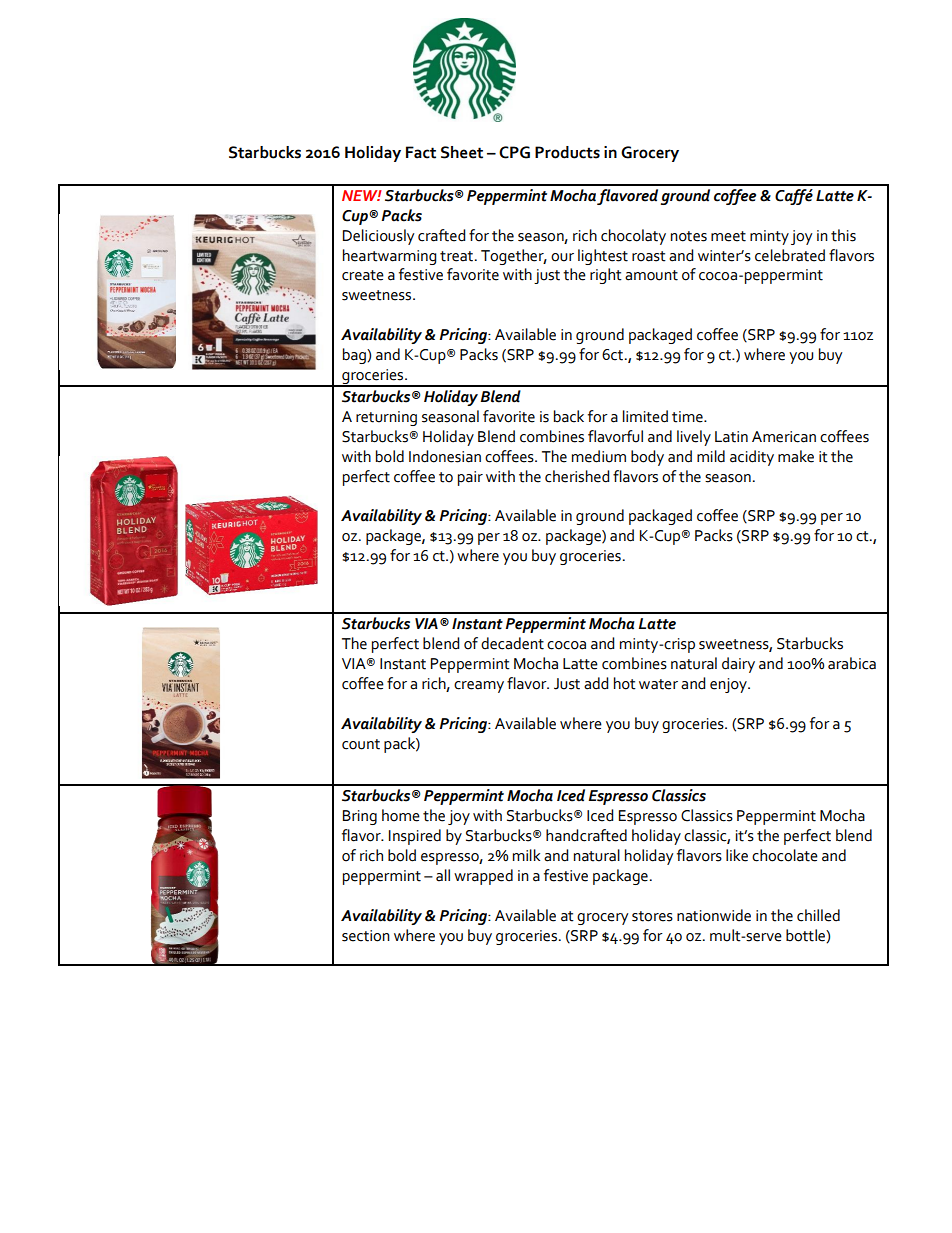 This page has height=1233, width=952. I want to click on make, so click(796, 456).
